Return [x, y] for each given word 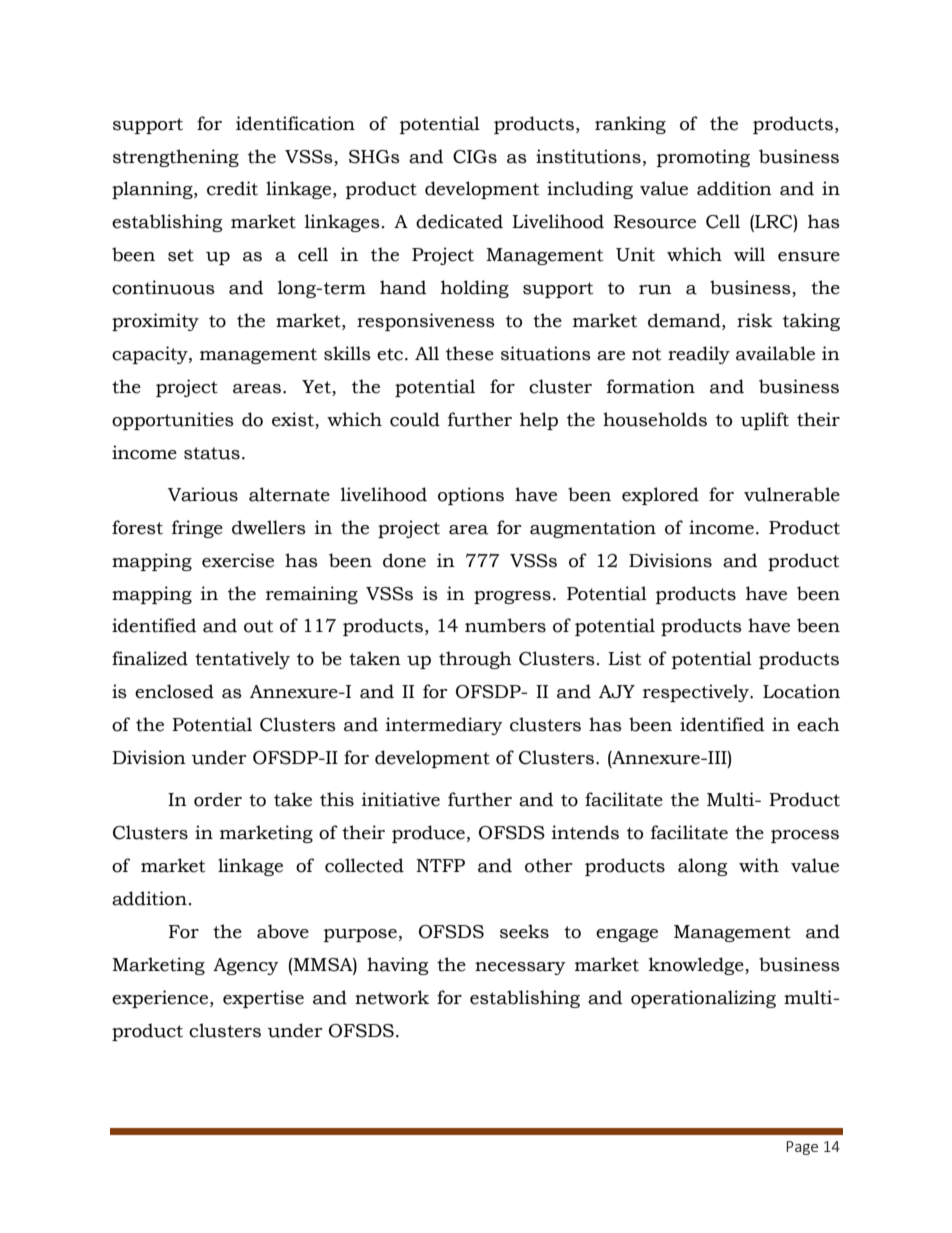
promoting [703, 158]
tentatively [242, 660]
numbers [505, 625]
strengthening [176, 158]
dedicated [459, 221]
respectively [697, 693]
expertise [263, 999]
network [392, 997]
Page [802, 1148]
